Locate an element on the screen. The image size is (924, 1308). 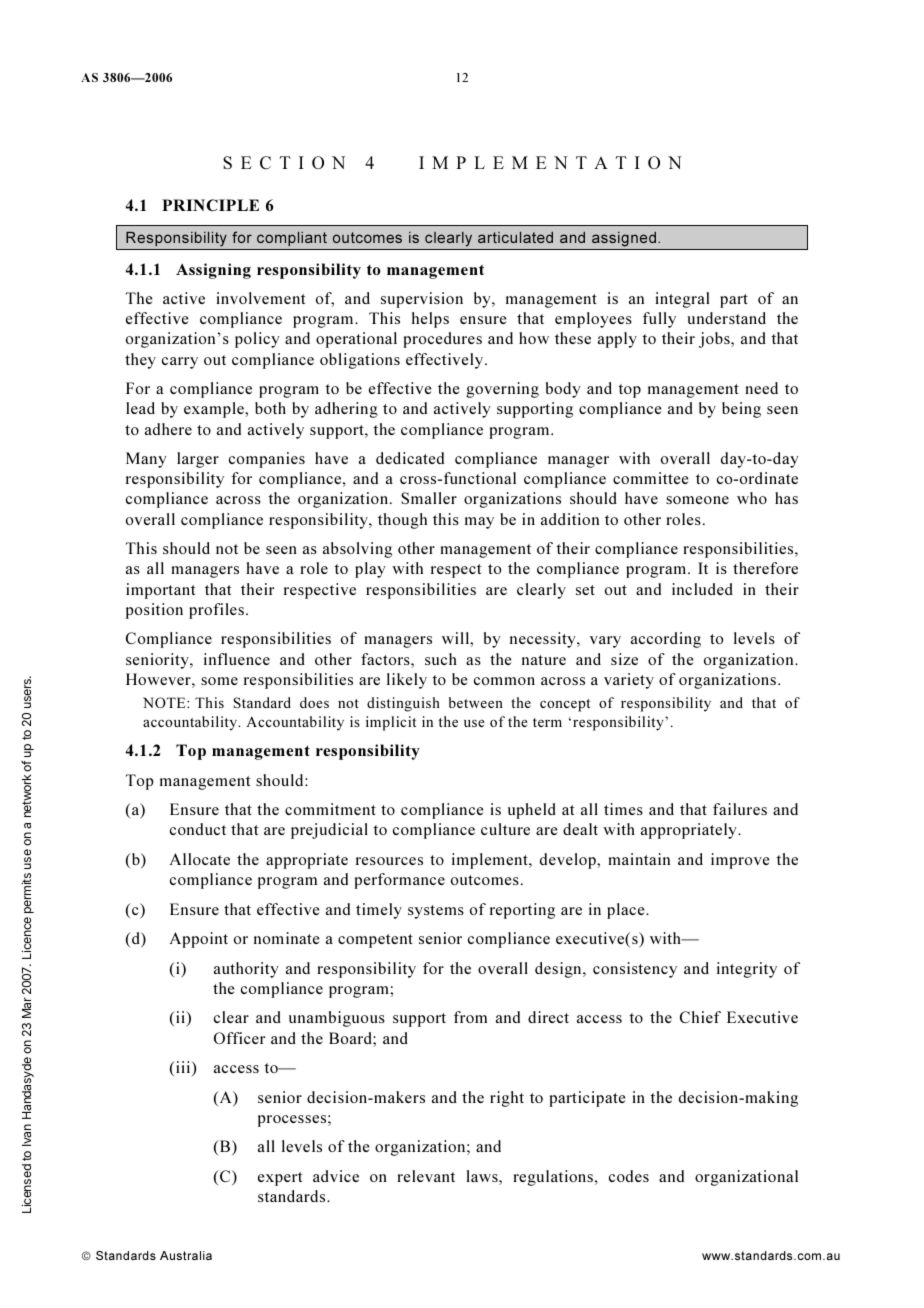
PRINCIPLE is located at coordinates (210, 205).
